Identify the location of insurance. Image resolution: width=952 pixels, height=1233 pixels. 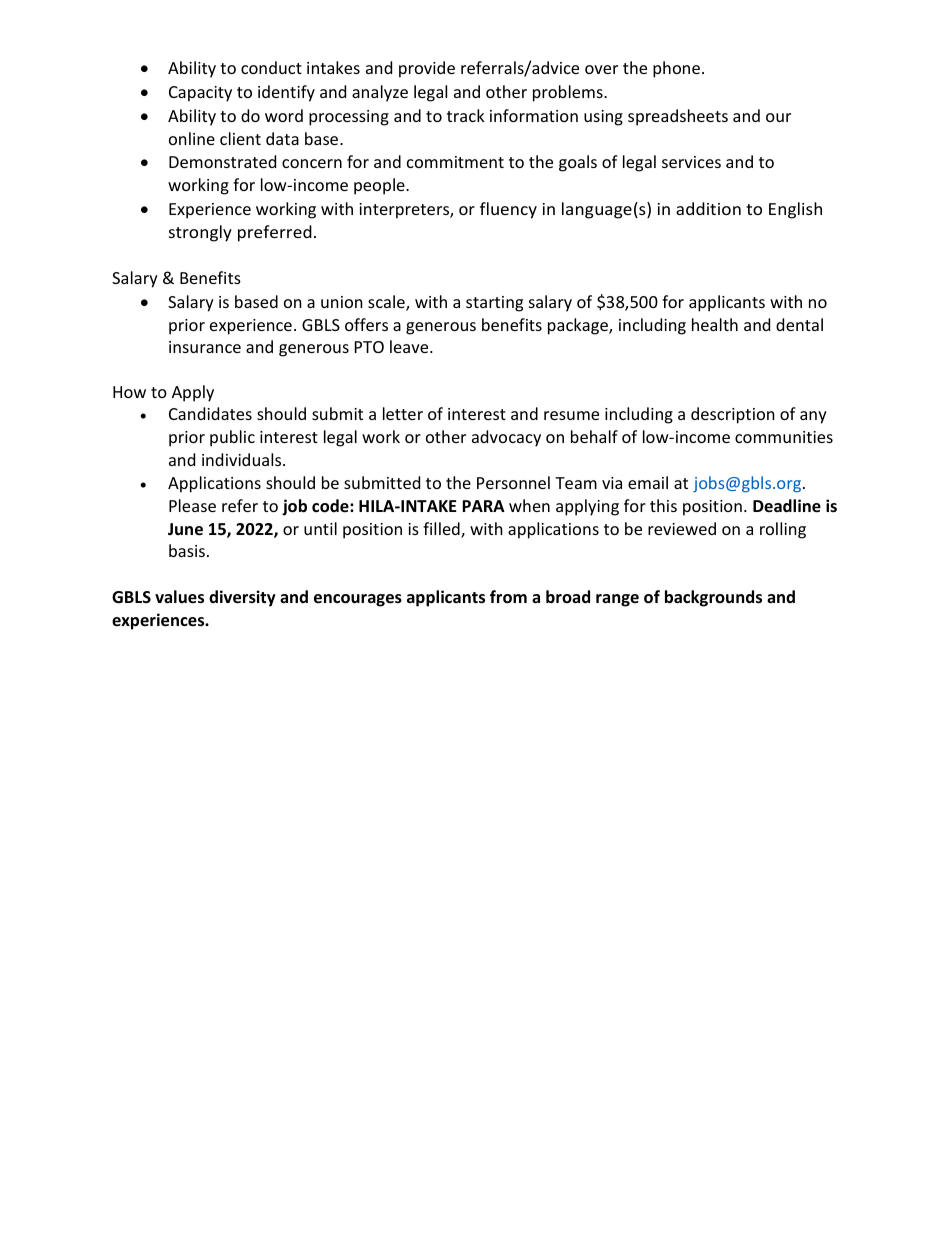
(205, 347).
